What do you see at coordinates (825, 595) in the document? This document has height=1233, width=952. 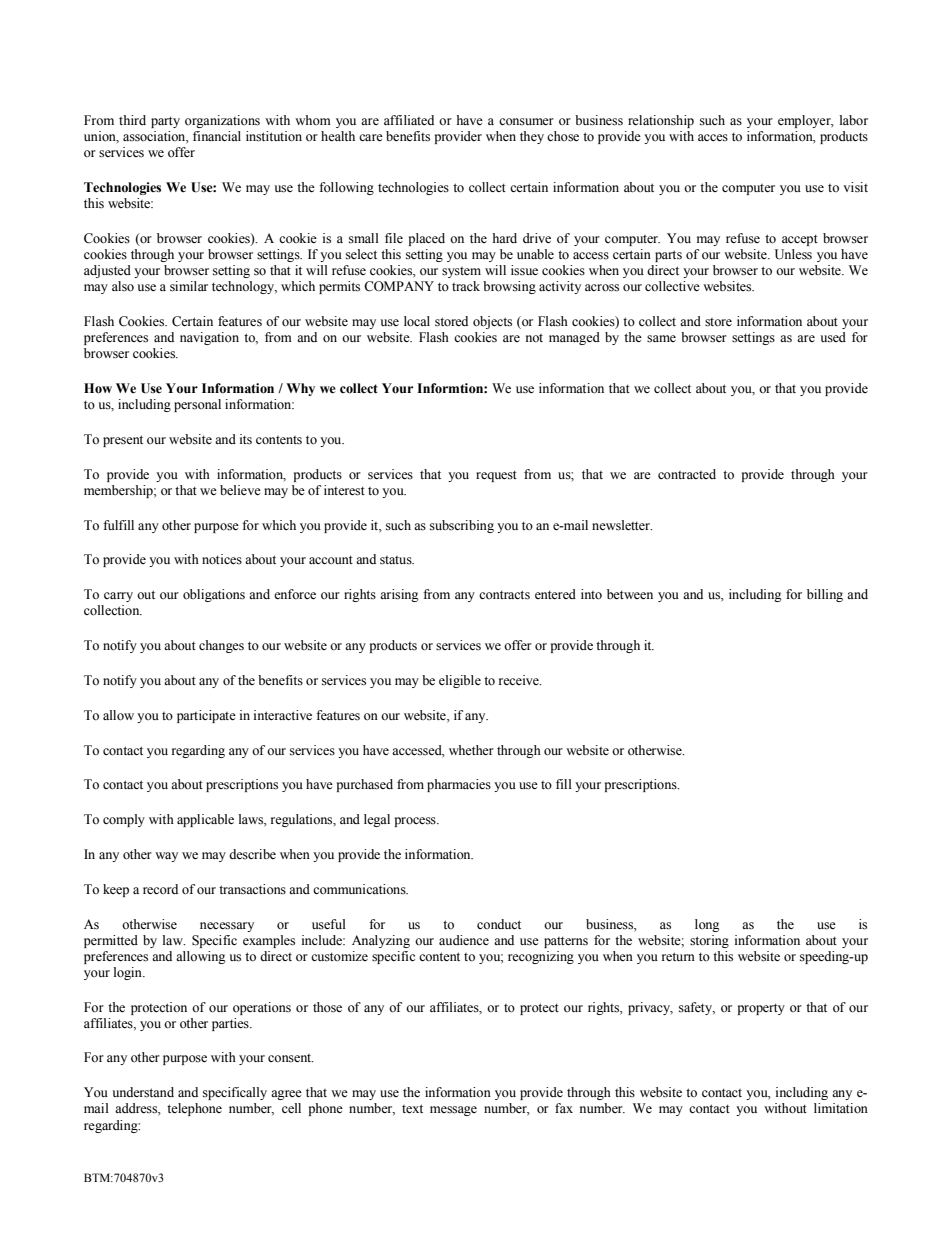 I see `billing` at bounding box center [825, 595].
